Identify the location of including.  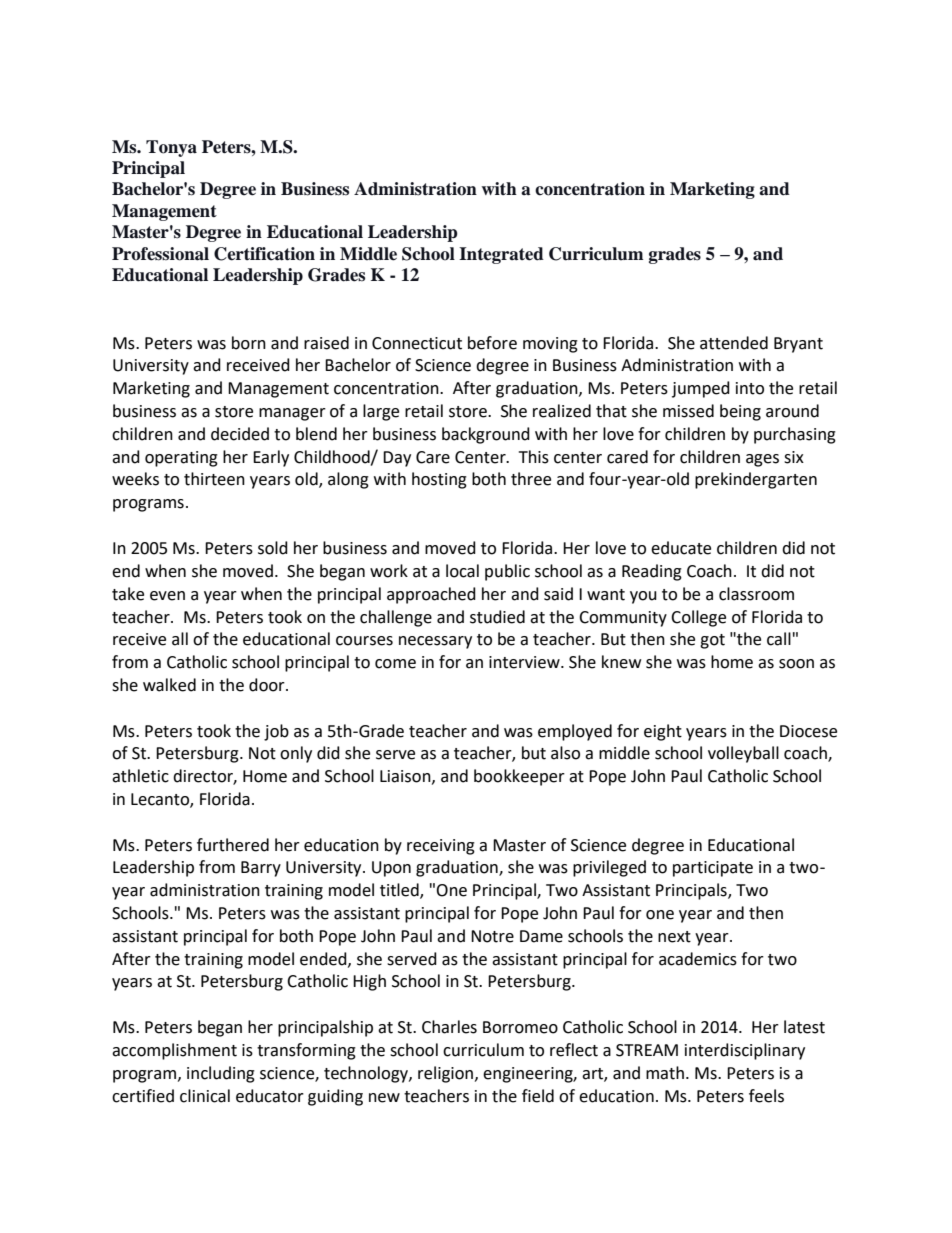
(221, 1074).
